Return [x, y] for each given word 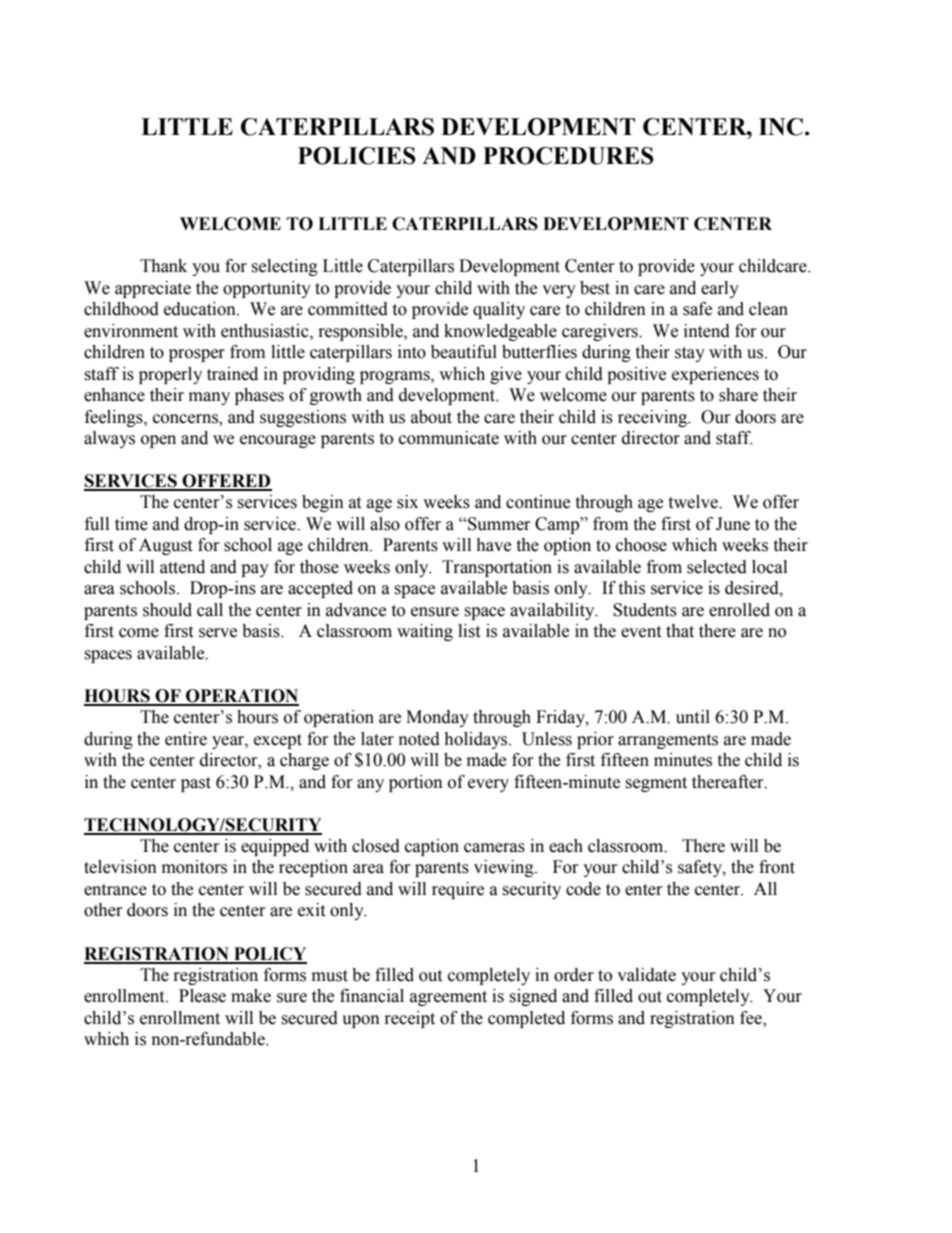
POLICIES [357, 156]
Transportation [497, 568]
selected [717, 567]
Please [202, 996]
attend [182, 567]
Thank [163, 266]
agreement [448, 998]
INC [781, 127]
